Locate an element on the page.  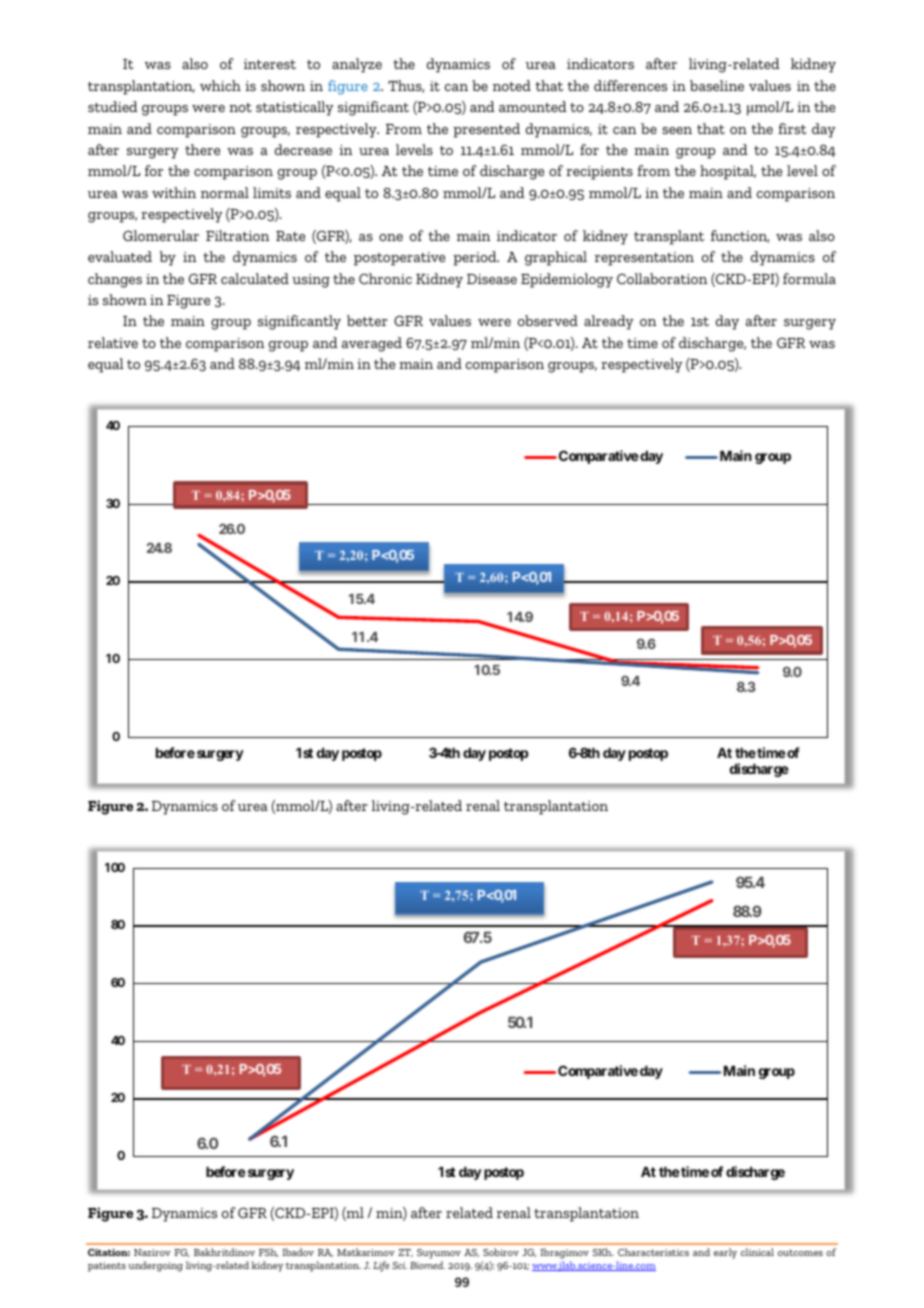
relative is located at coordinates (113, 342).
